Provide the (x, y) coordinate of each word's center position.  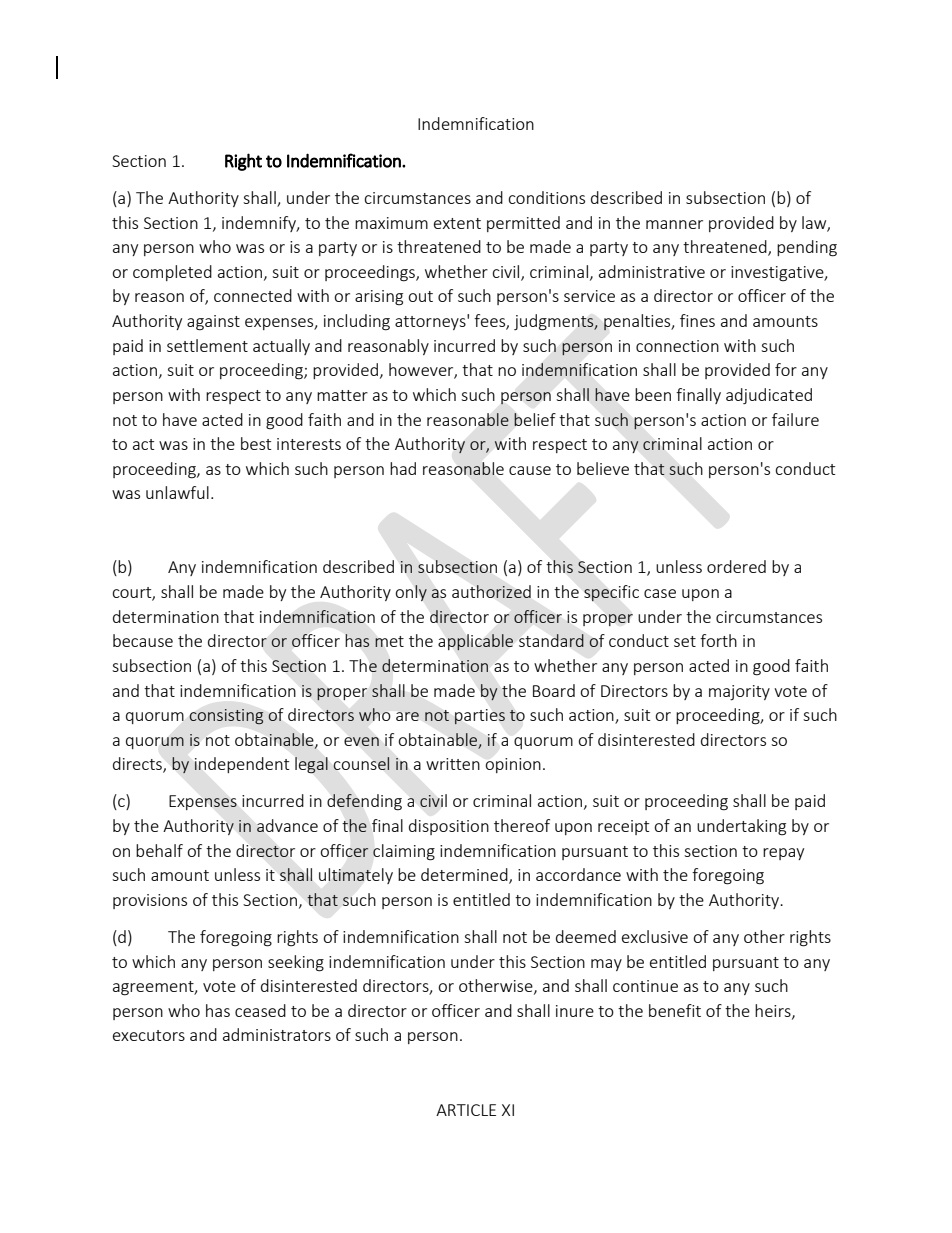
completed (172, 273)
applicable (475, 642)
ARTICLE (466, 1110)
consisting (226, 716)
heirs (774, 1011)
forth (718, 640)
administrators (277, 1034)
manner (674, 224)
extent (457, 223)
